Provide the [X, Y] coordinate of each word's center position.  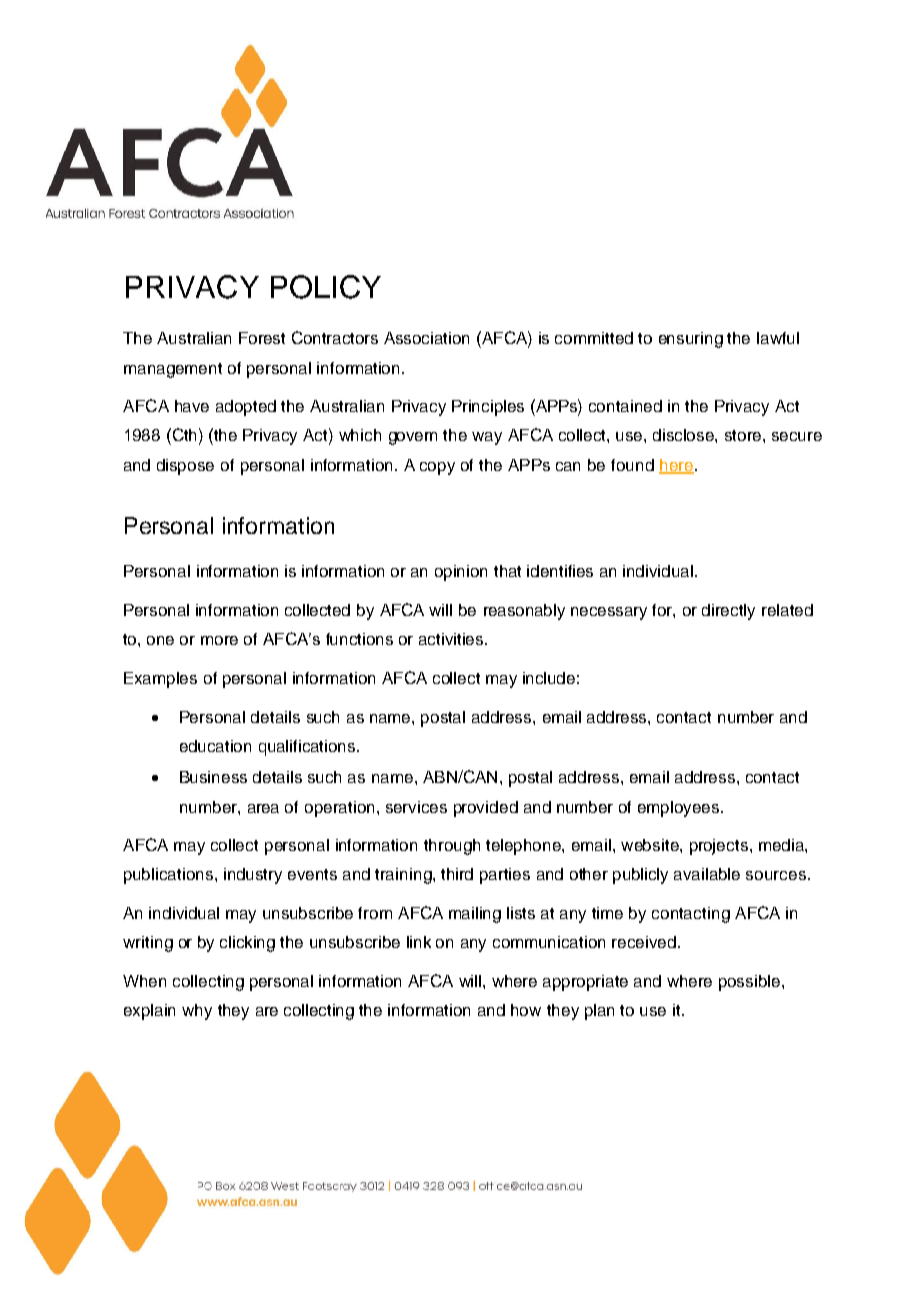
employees [680, 809]
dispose [185, 467]
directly [728, 612]
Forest [262, 338]
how [526, 1010]
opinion [461, 573]
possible [751, 983]
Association [426, 338]
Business [213, 777]
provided [486, 809]
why [197, 1012]
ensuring [691, 340]
